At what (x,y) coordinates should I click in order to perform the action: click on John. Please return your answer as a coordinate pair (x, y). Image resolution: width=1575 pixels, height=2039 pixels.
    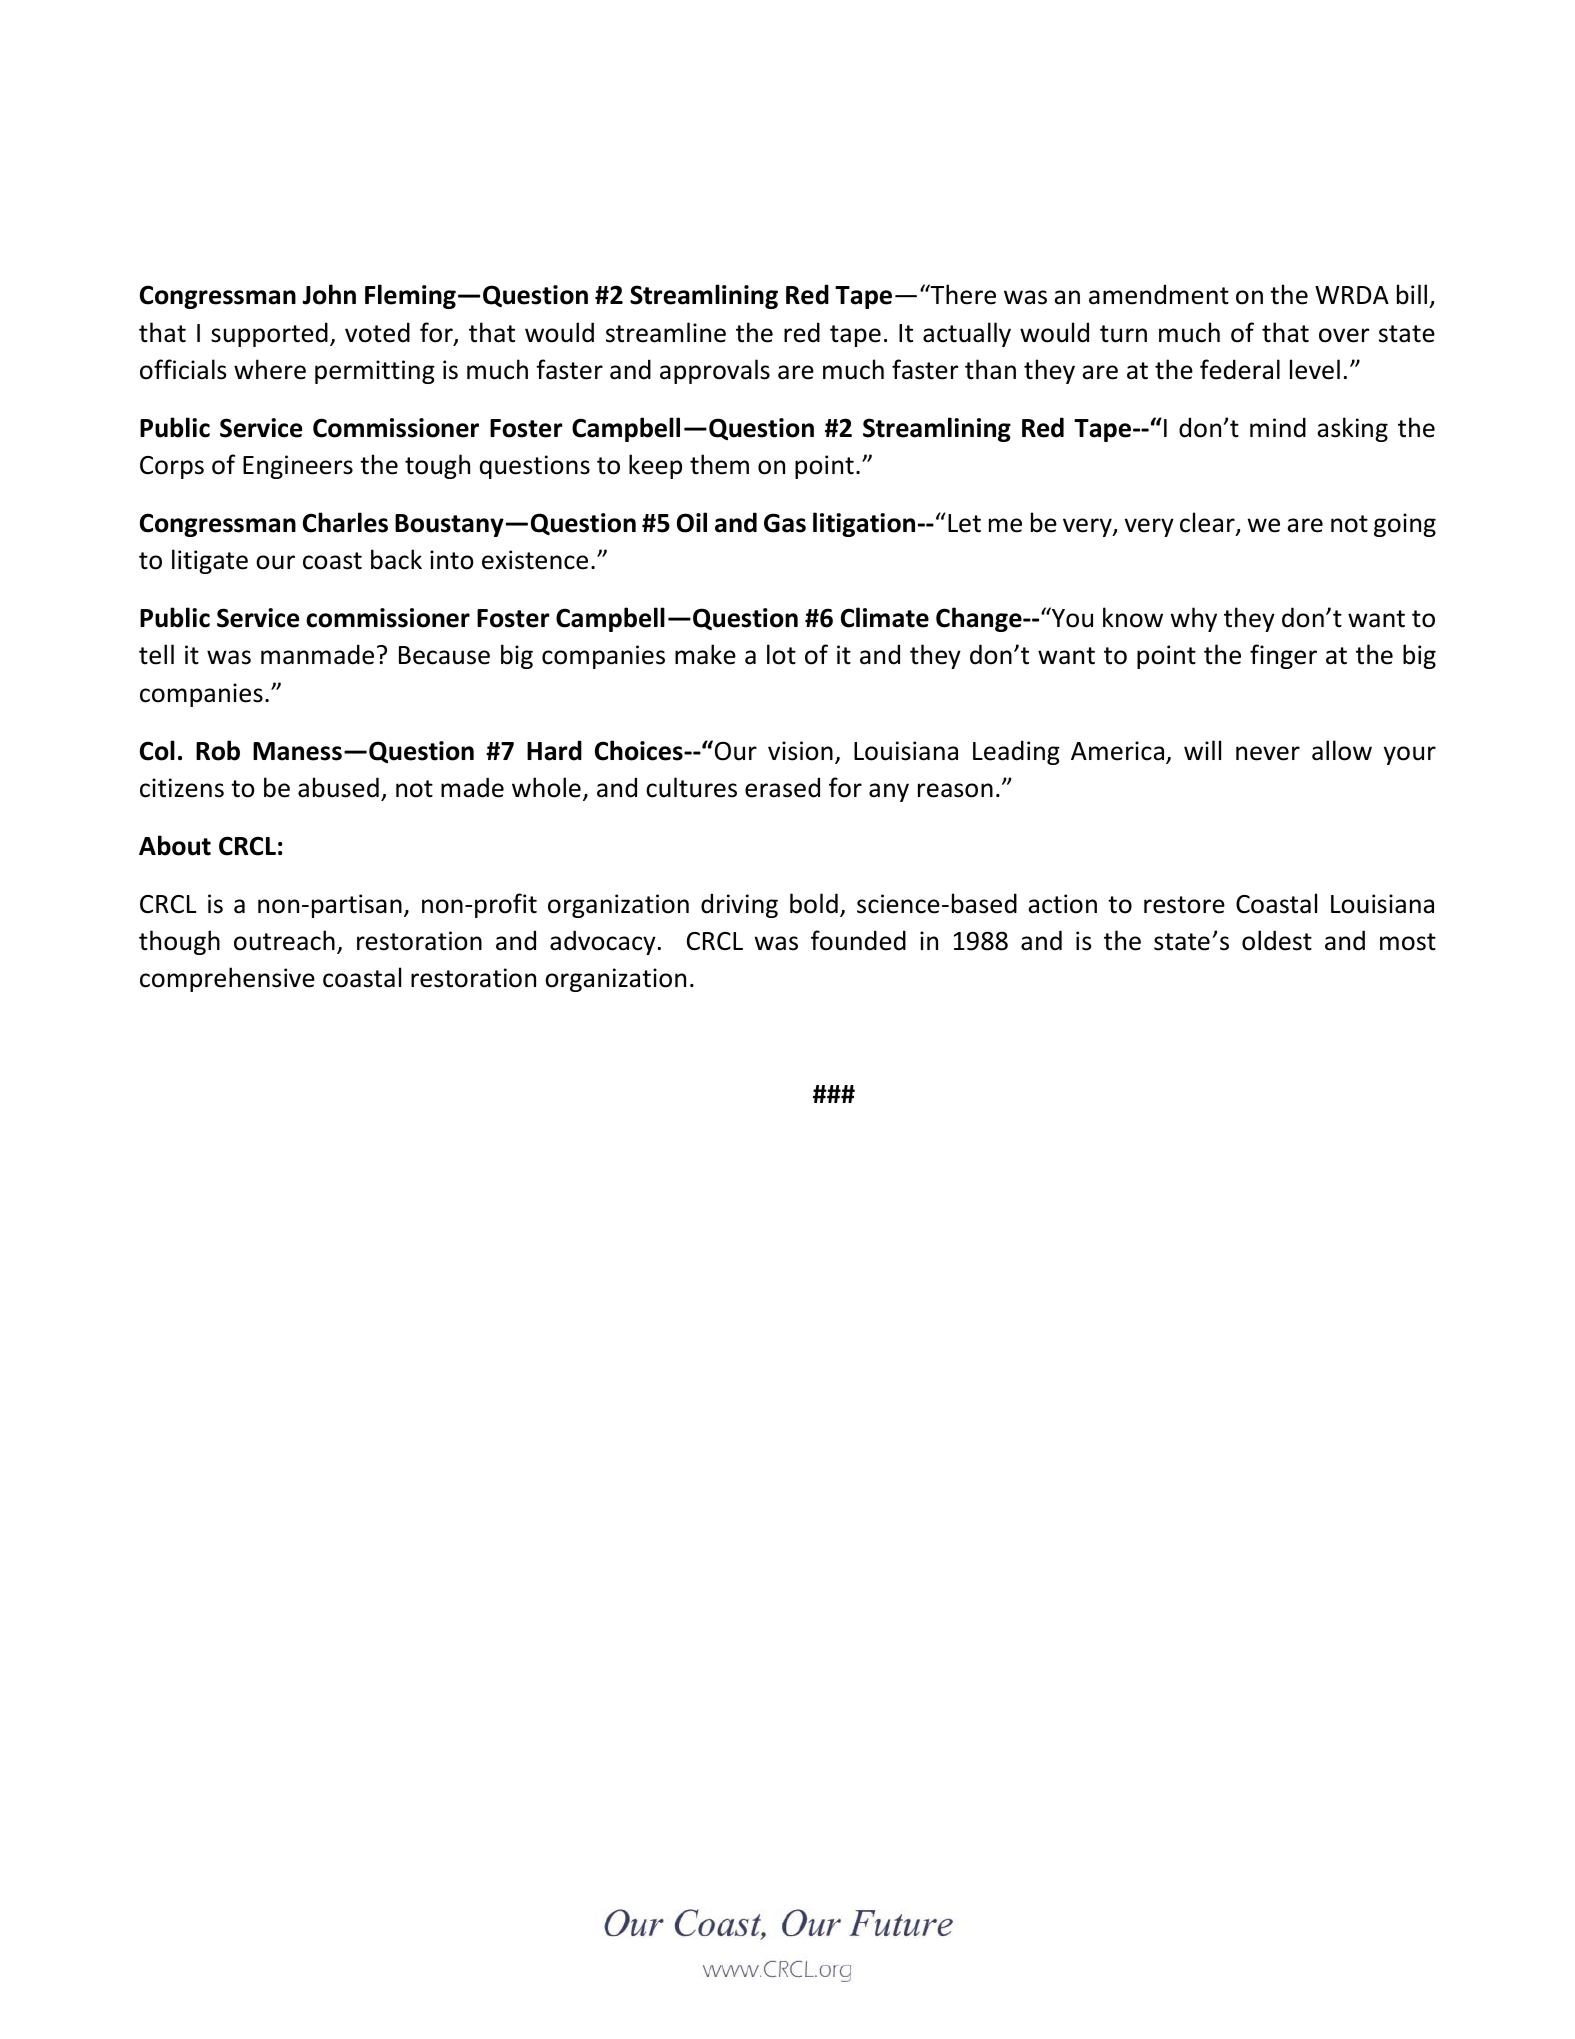
    Looking at the image, I should click on (329, 294).
